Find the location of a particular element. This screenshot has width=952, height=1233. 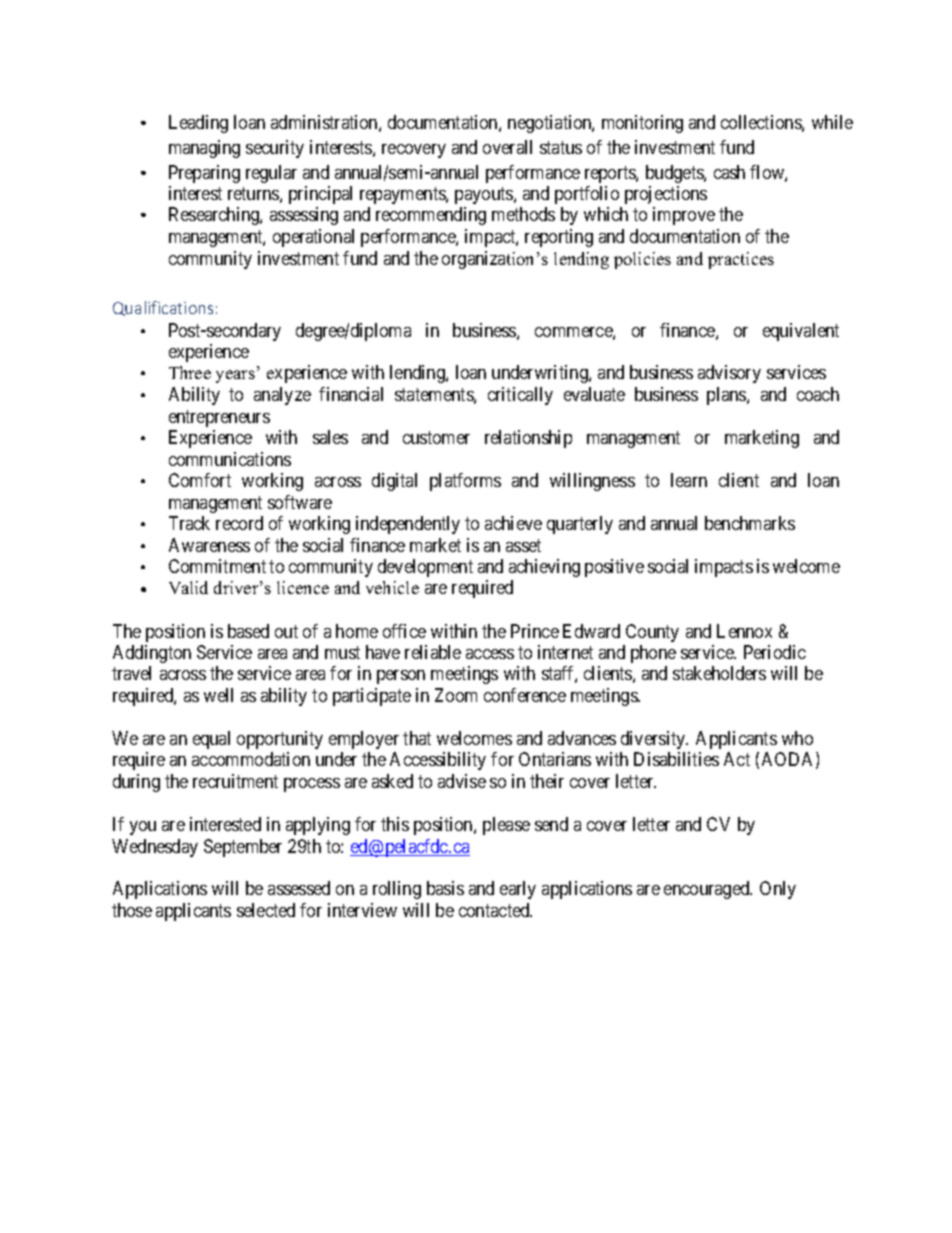

selected is located at coordinates (266, 910).
